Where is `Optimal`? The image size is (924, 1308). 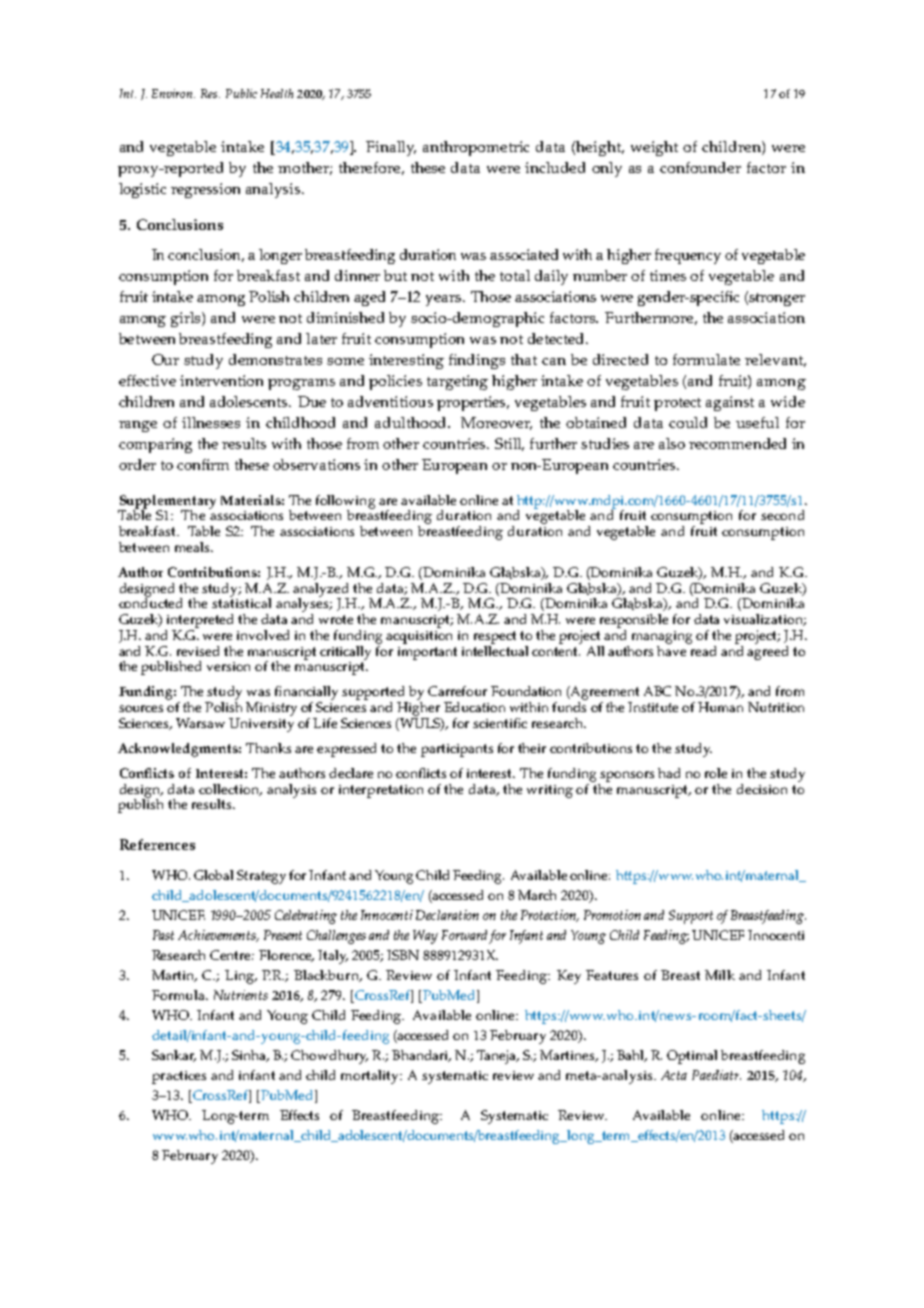 Optimal is located at coordinates (692, 1057).
